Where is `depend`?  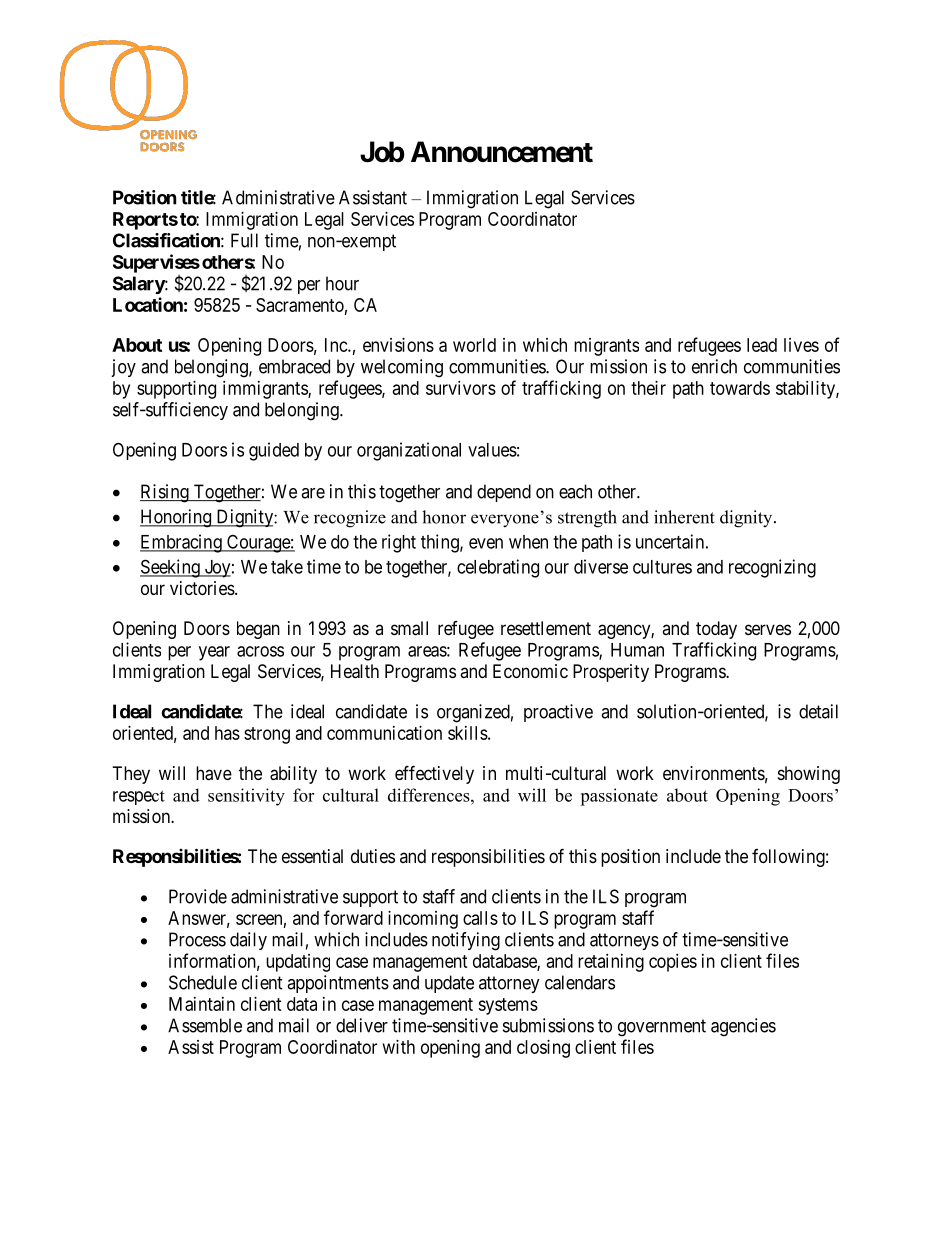 depend is located at coordinates (504, 493).
